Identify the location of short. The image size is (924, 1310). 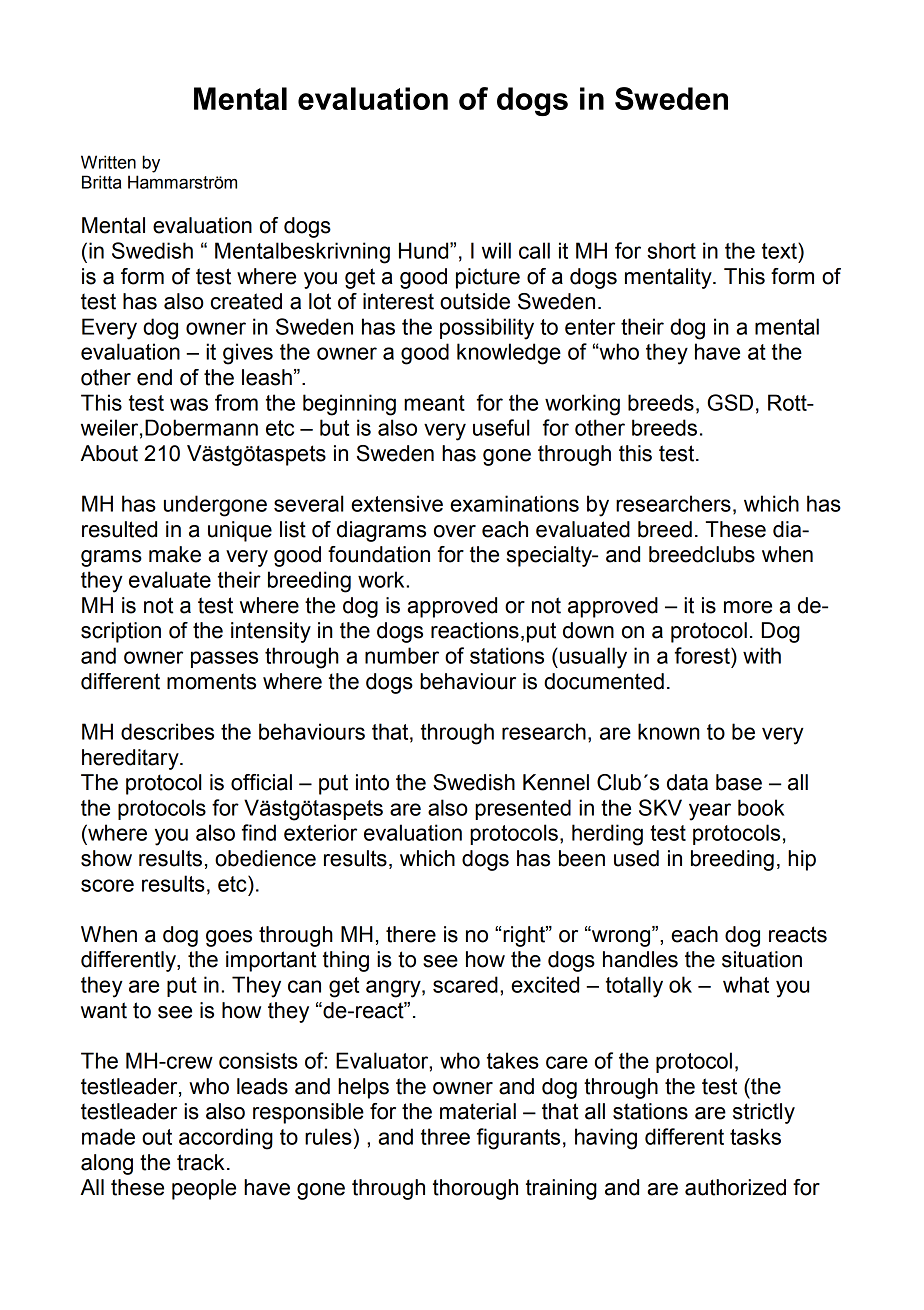
(671, 250).
